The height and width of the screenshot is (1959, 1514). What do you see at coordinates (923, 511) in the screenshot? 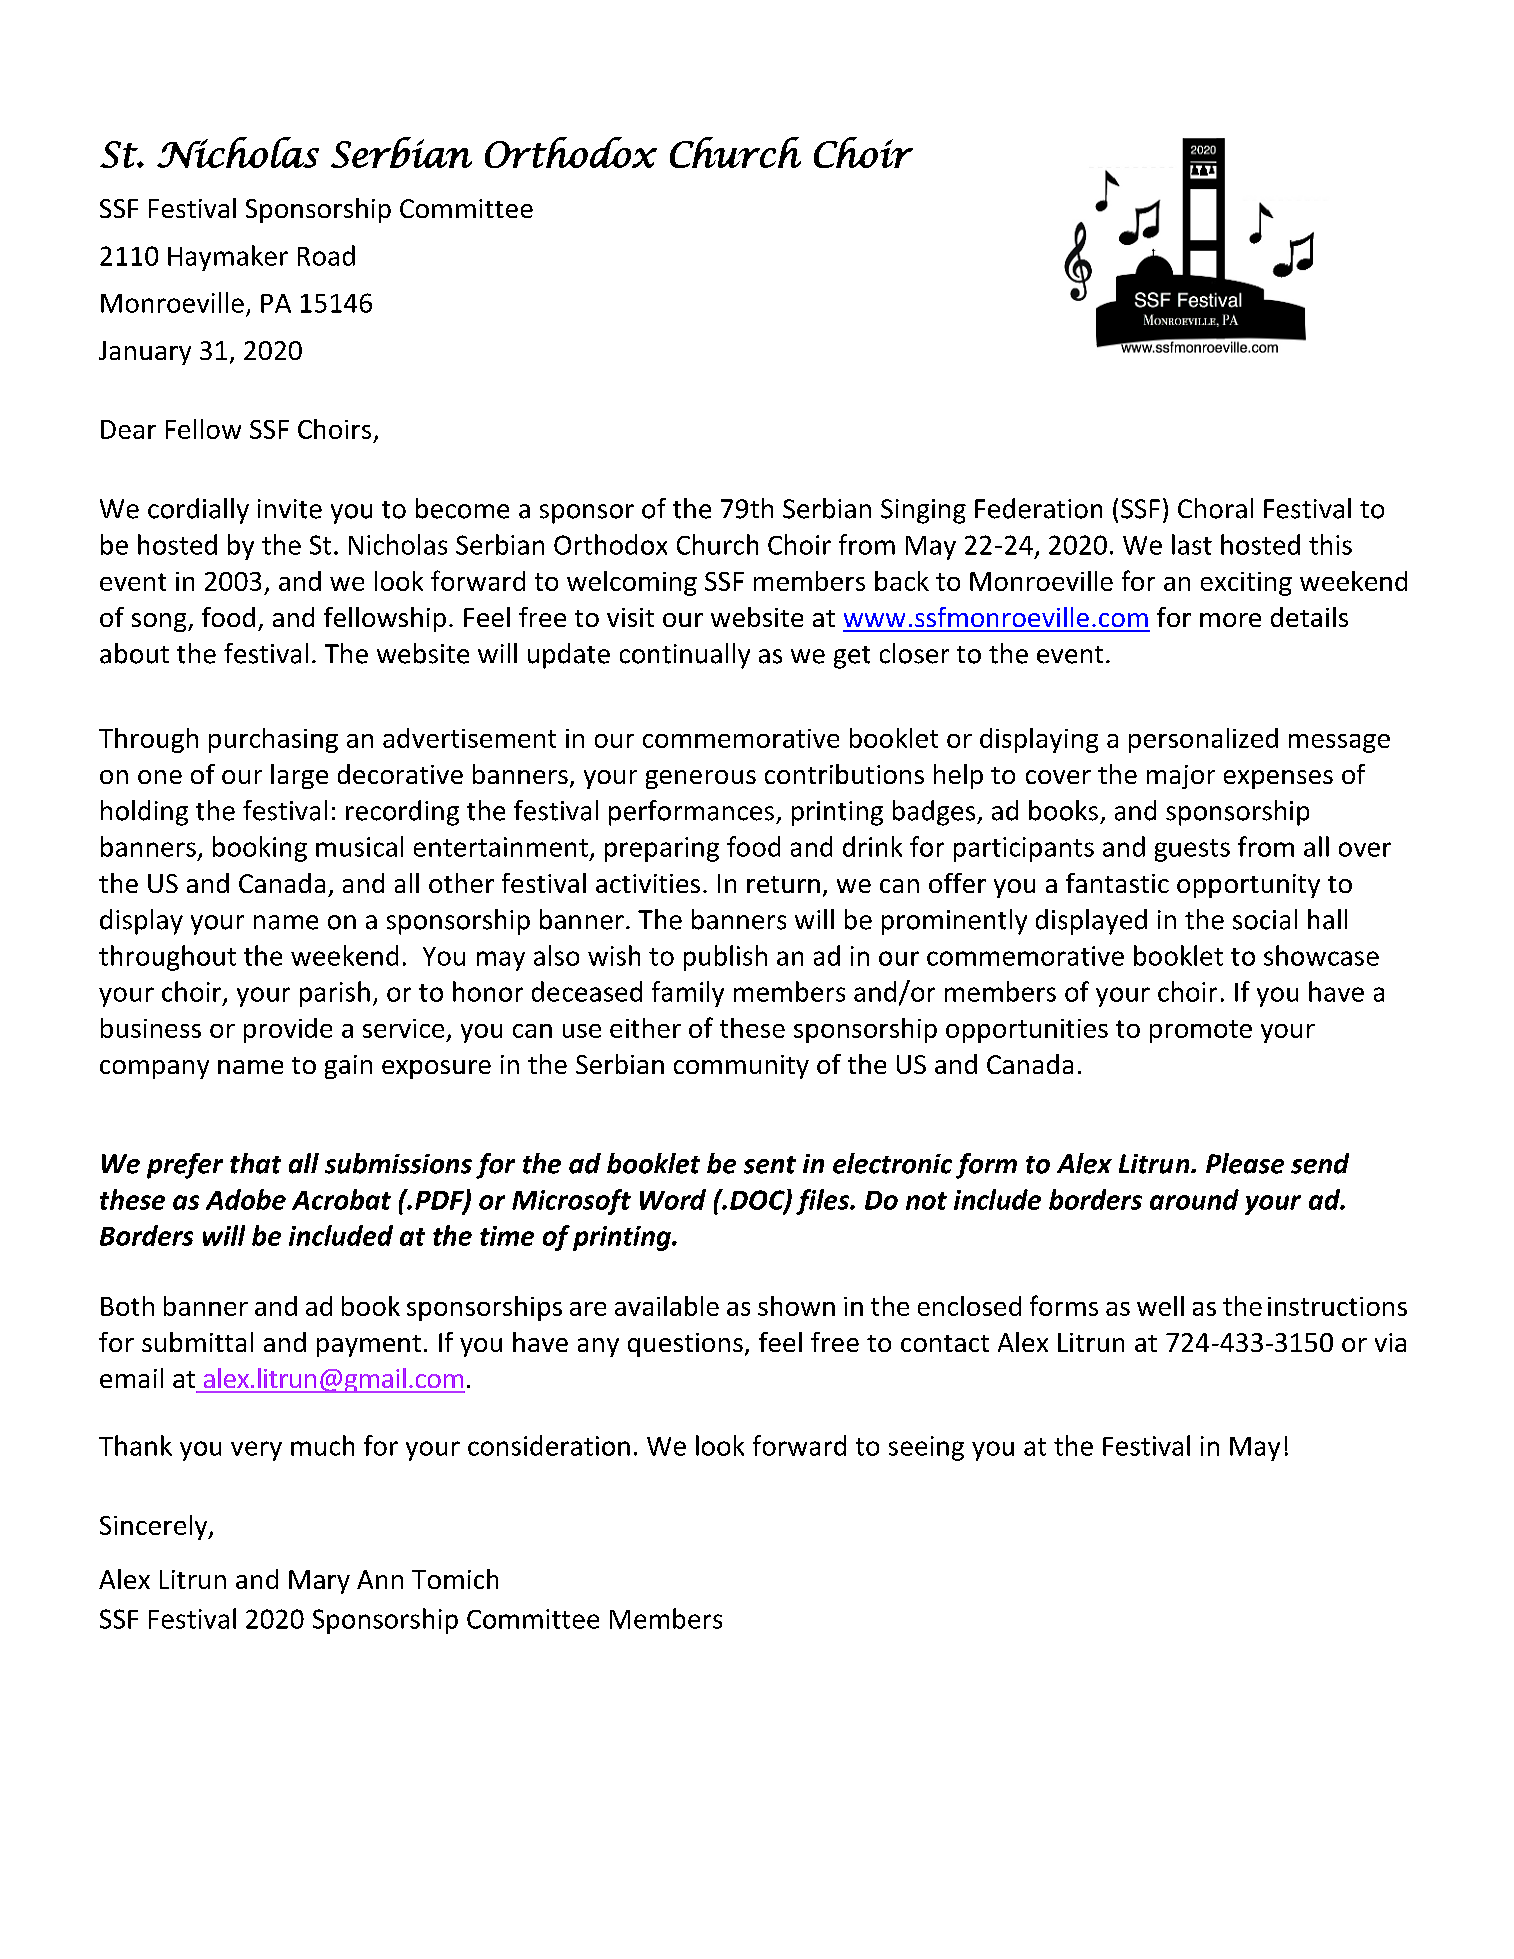
I see `Singing` at bounding box center [923, 511].
